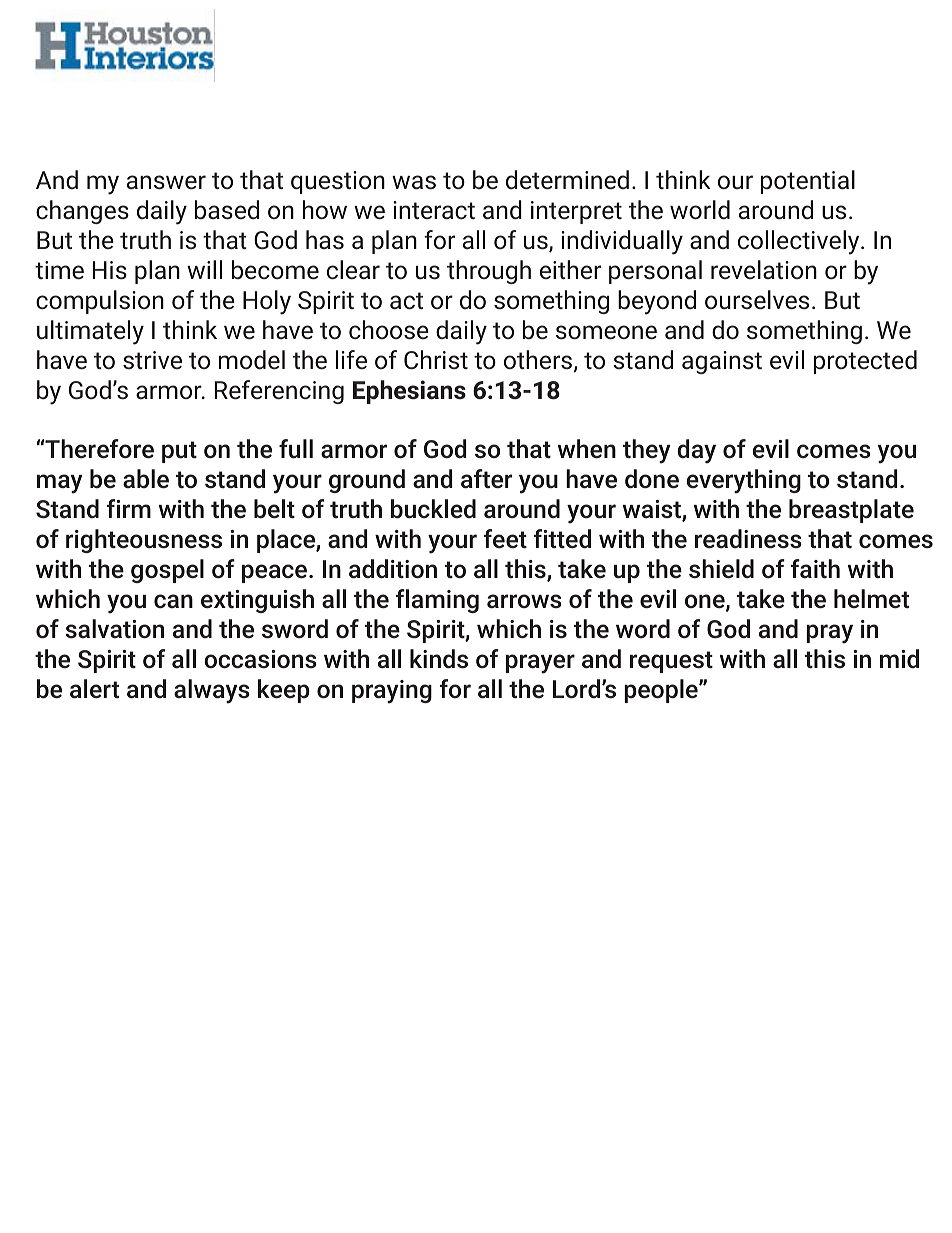 This image has width=952, height=1233. What do you see at coordinates (129, 508) in the image?
I see `firm` at bounding box center [129, 508].
